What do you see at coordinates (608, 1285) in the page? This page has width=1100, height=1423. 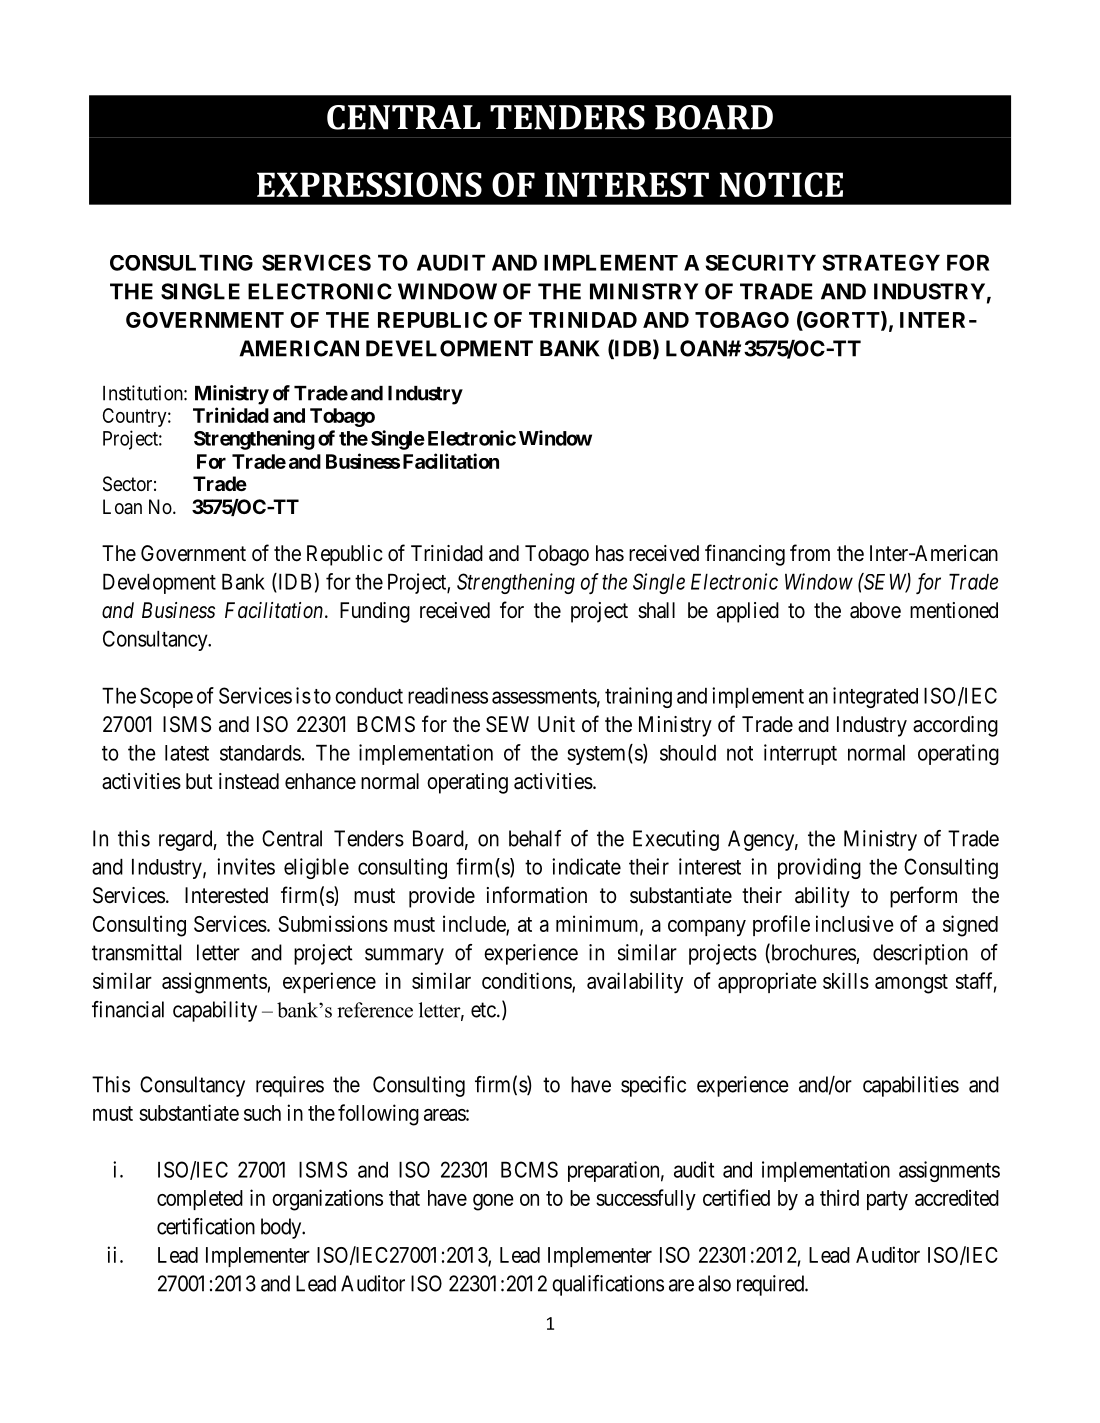 I see `qualifications` at bounding box center [608, 1285].
